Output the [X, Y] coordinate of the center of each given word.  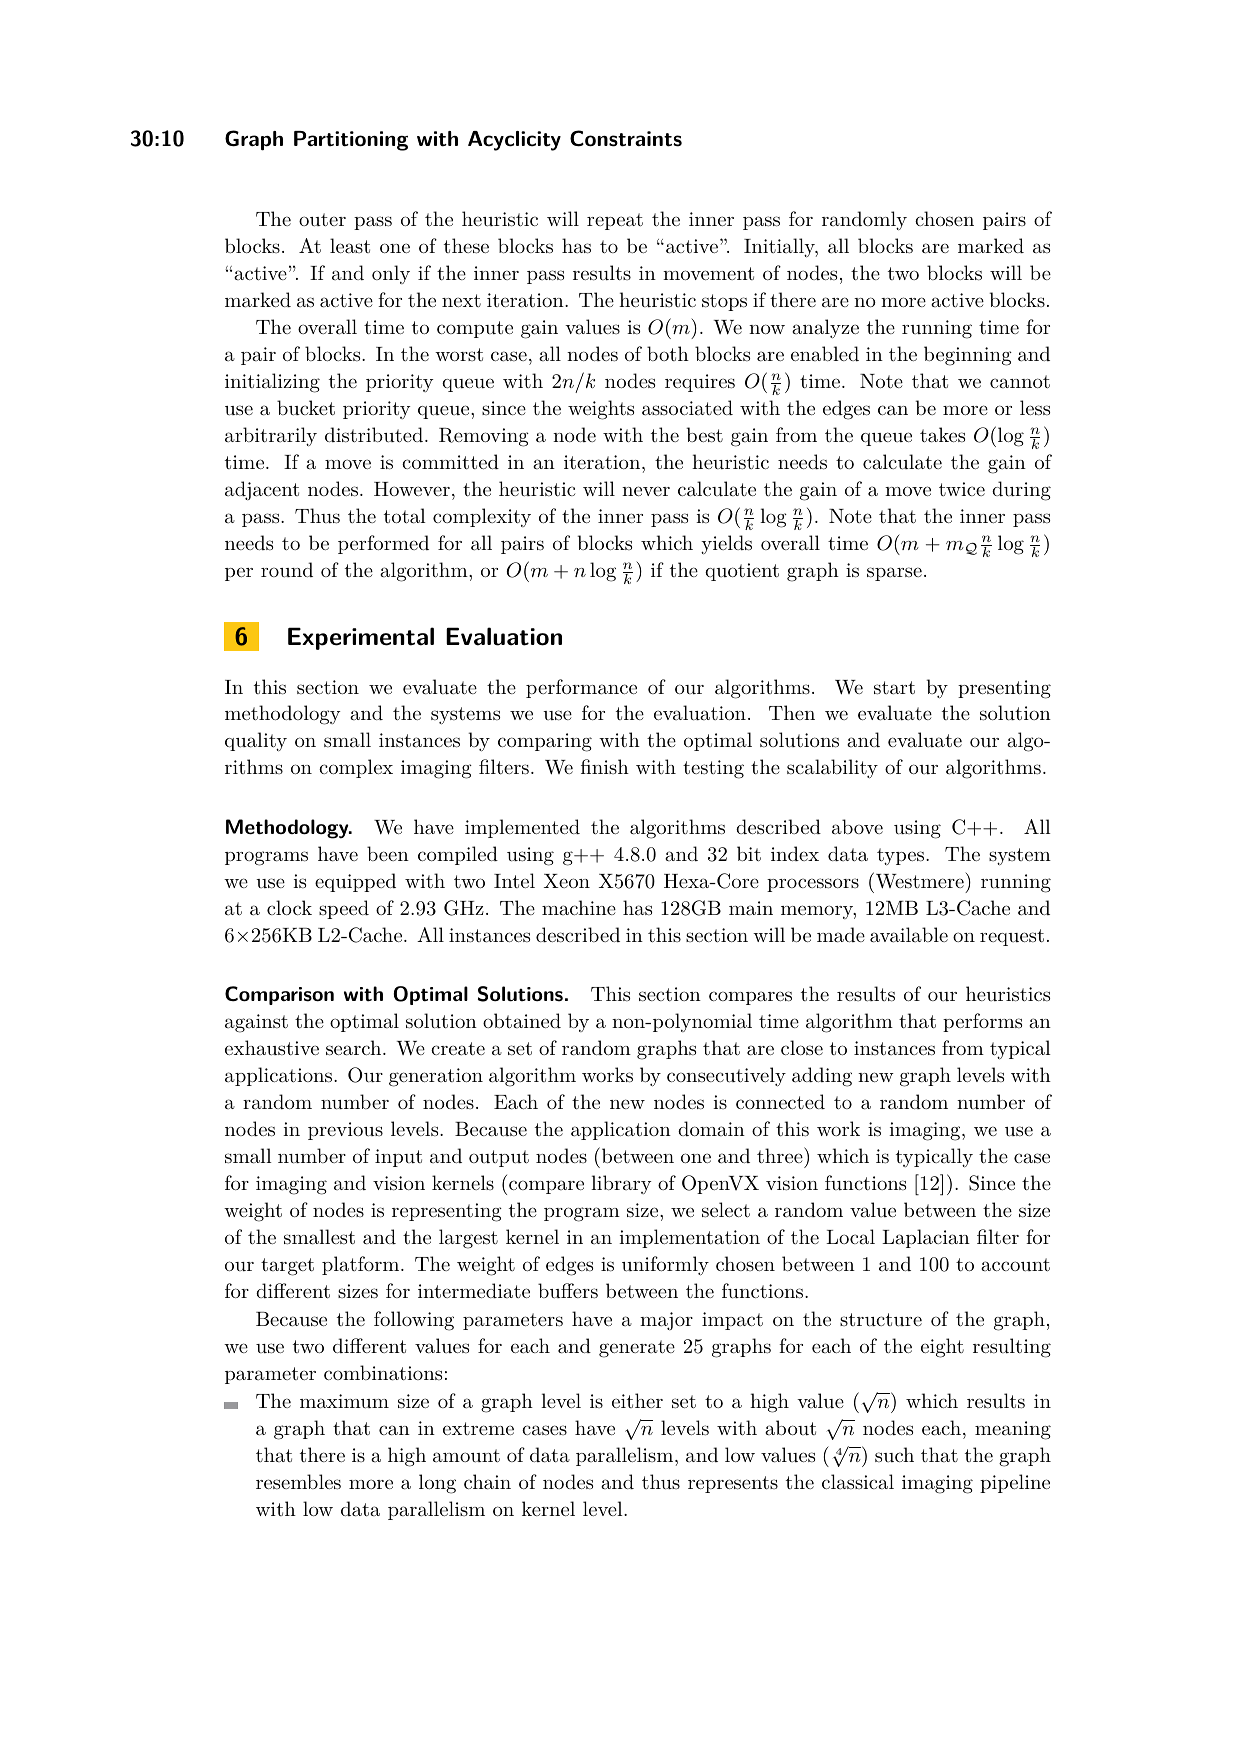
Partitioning [351, 141]
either [637, 1400]
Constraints [626, 138]
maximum [344, 1401]
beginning [968, 356]
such [894, 1454]
